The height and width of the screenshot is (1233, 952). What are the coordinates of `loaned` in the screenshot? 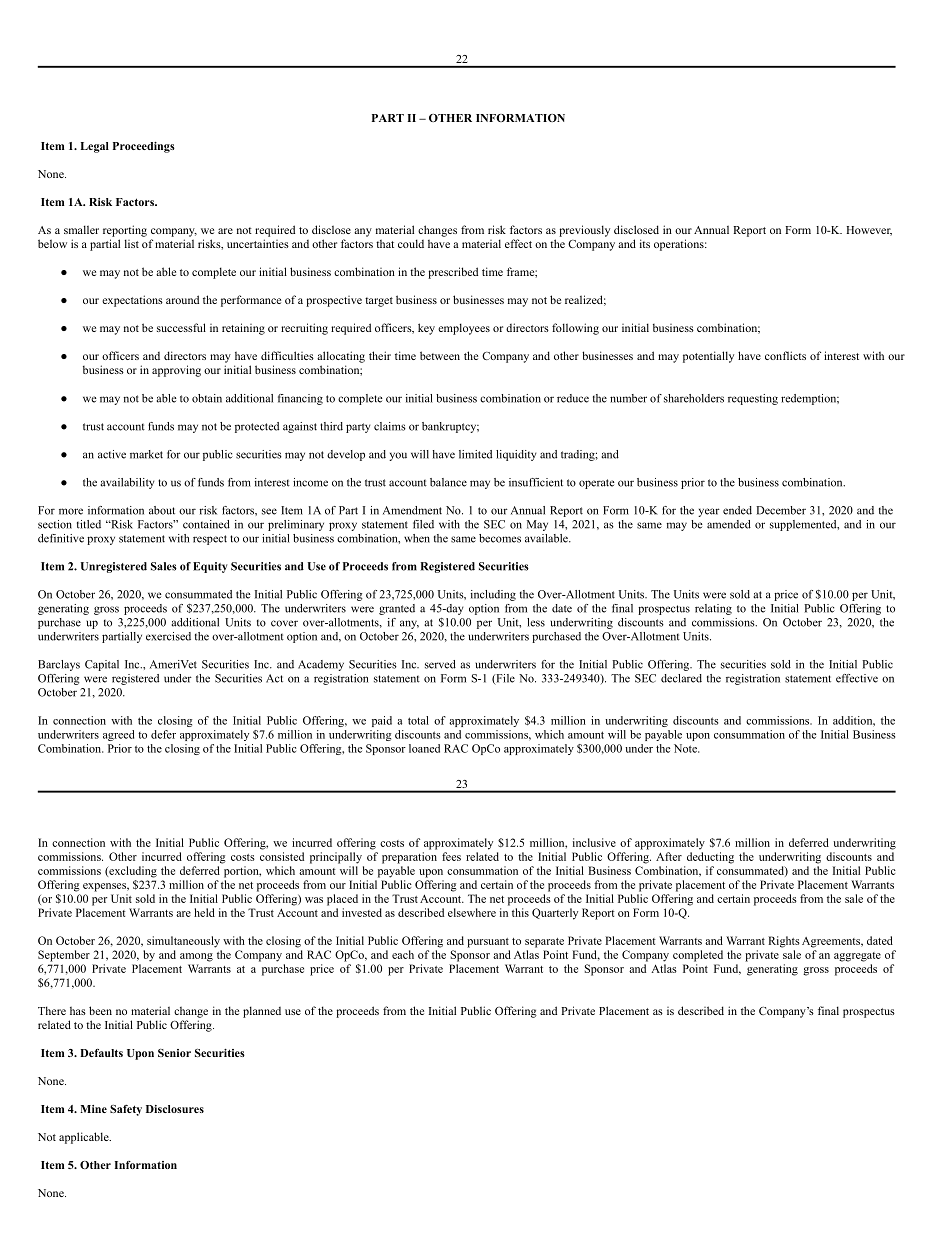 It's located at (424, 748).
